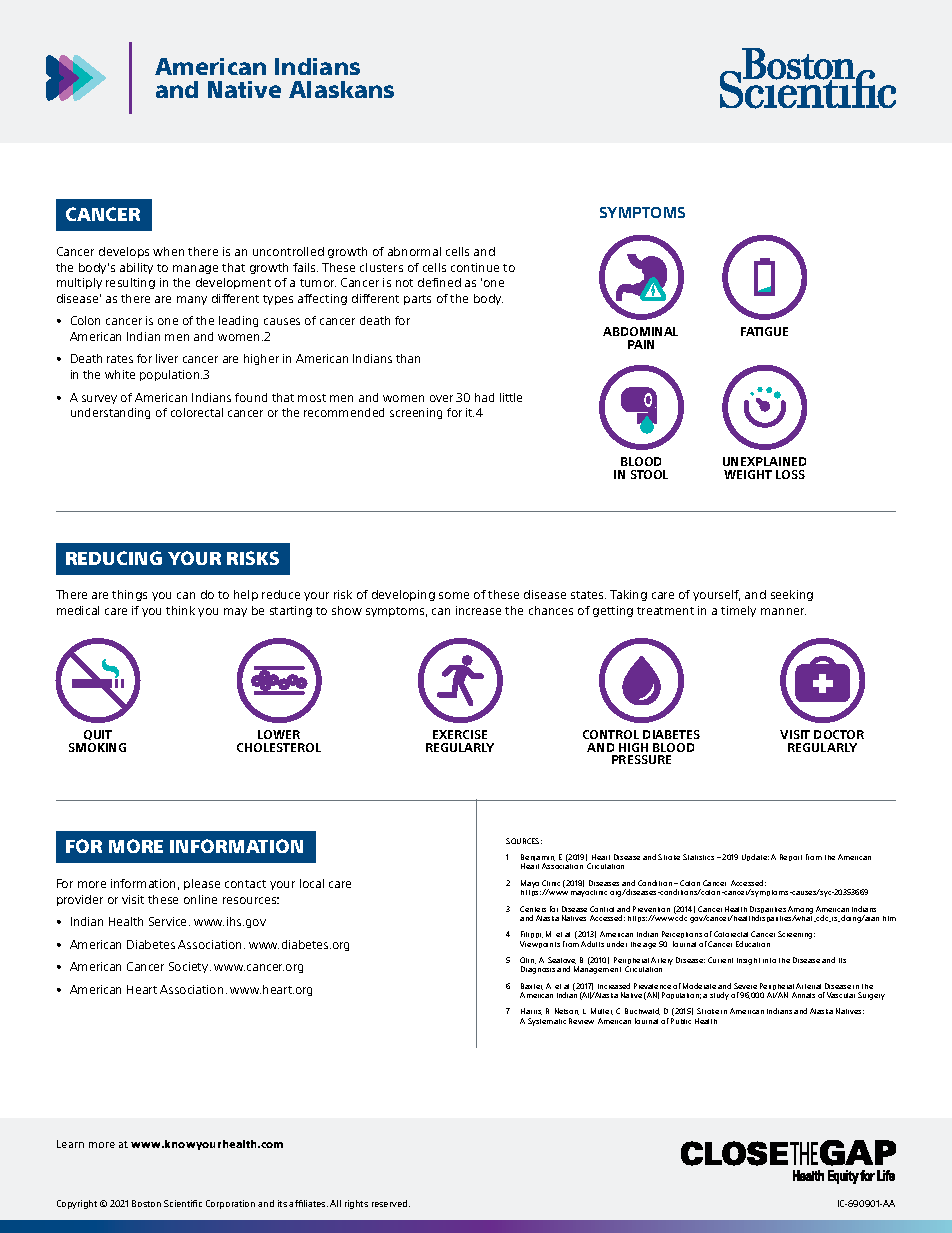 The height and width of the screenshot is (1233, 952). What do you see at coordinates (764, 331) in the screenshot?
I see `FATIGUE` at bounding box center [764, 331].
